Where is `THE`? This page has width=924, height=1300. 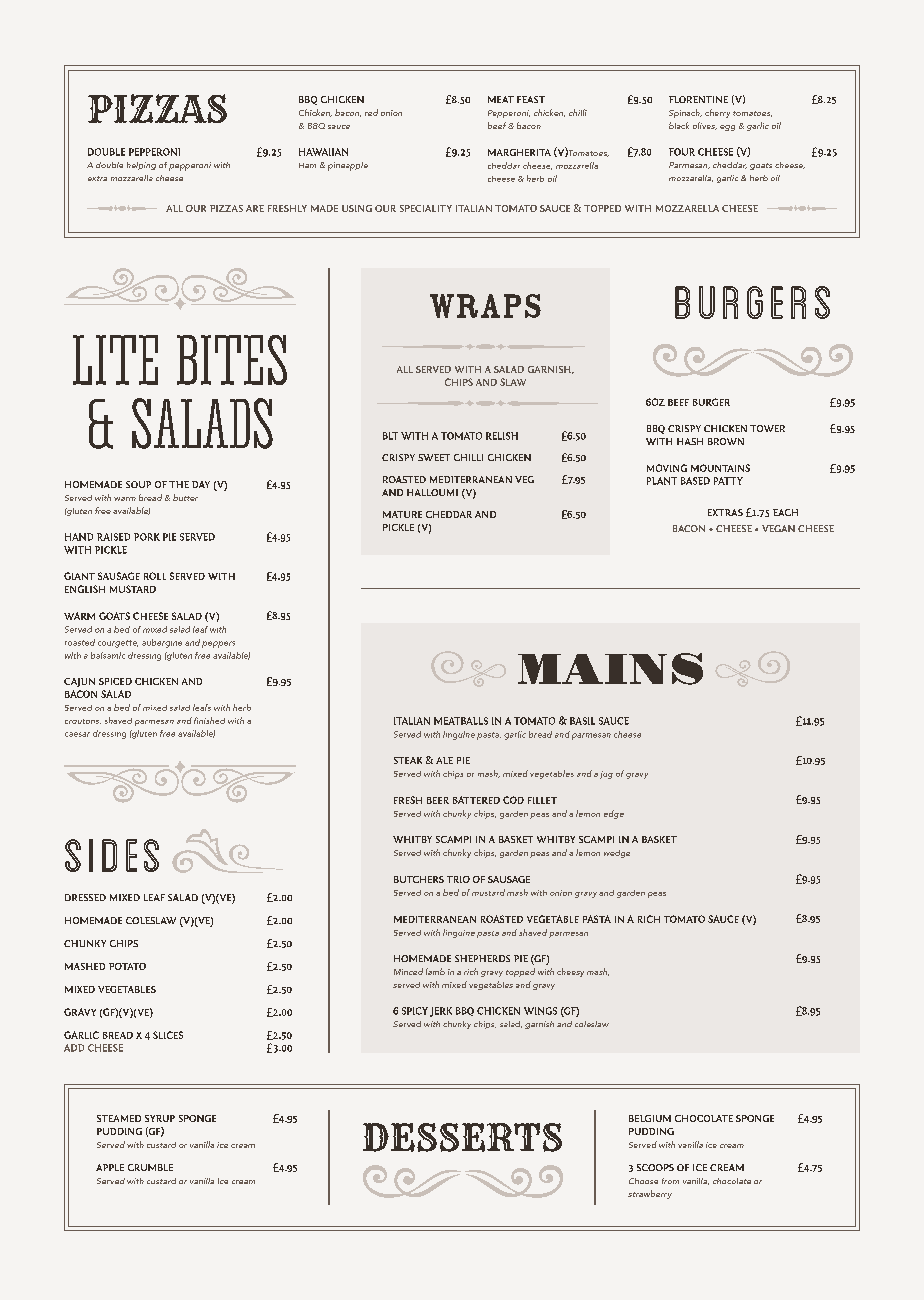 THE is located at coordinates (179, 484).
